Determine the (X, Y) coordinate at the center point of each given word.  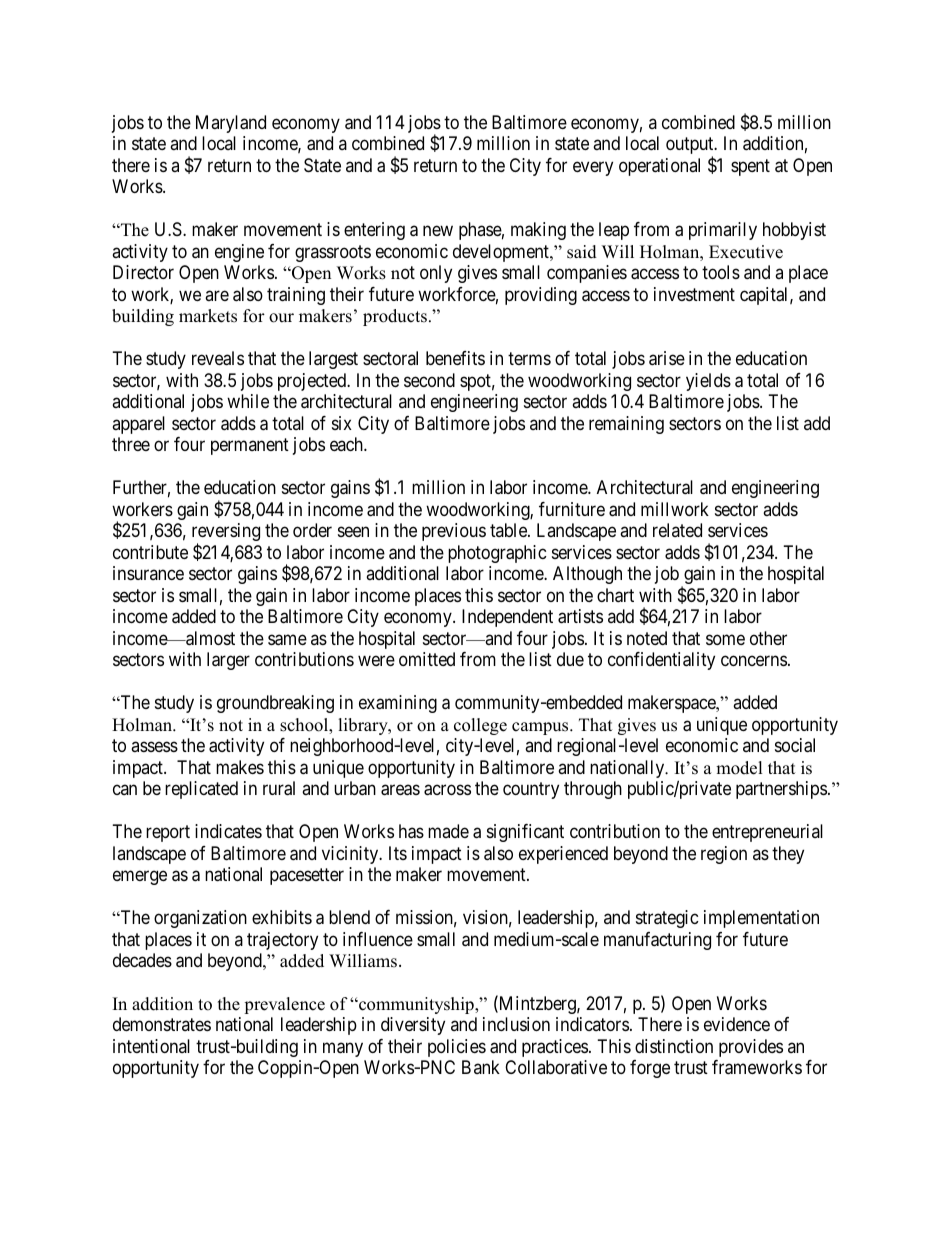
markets (208, 316)
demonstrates (162, 1024)
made (448, 831)
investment (694, 294)
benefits (455, 358)
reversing (226, 533)
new (438, 231)
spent (750, 167)
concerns (754, 661)
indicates (228, 831)
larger (228, 661)
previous (454, 532)
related (677, 530)
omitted (427, 659)
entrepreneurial (767, 833)
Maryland (231, 124)
